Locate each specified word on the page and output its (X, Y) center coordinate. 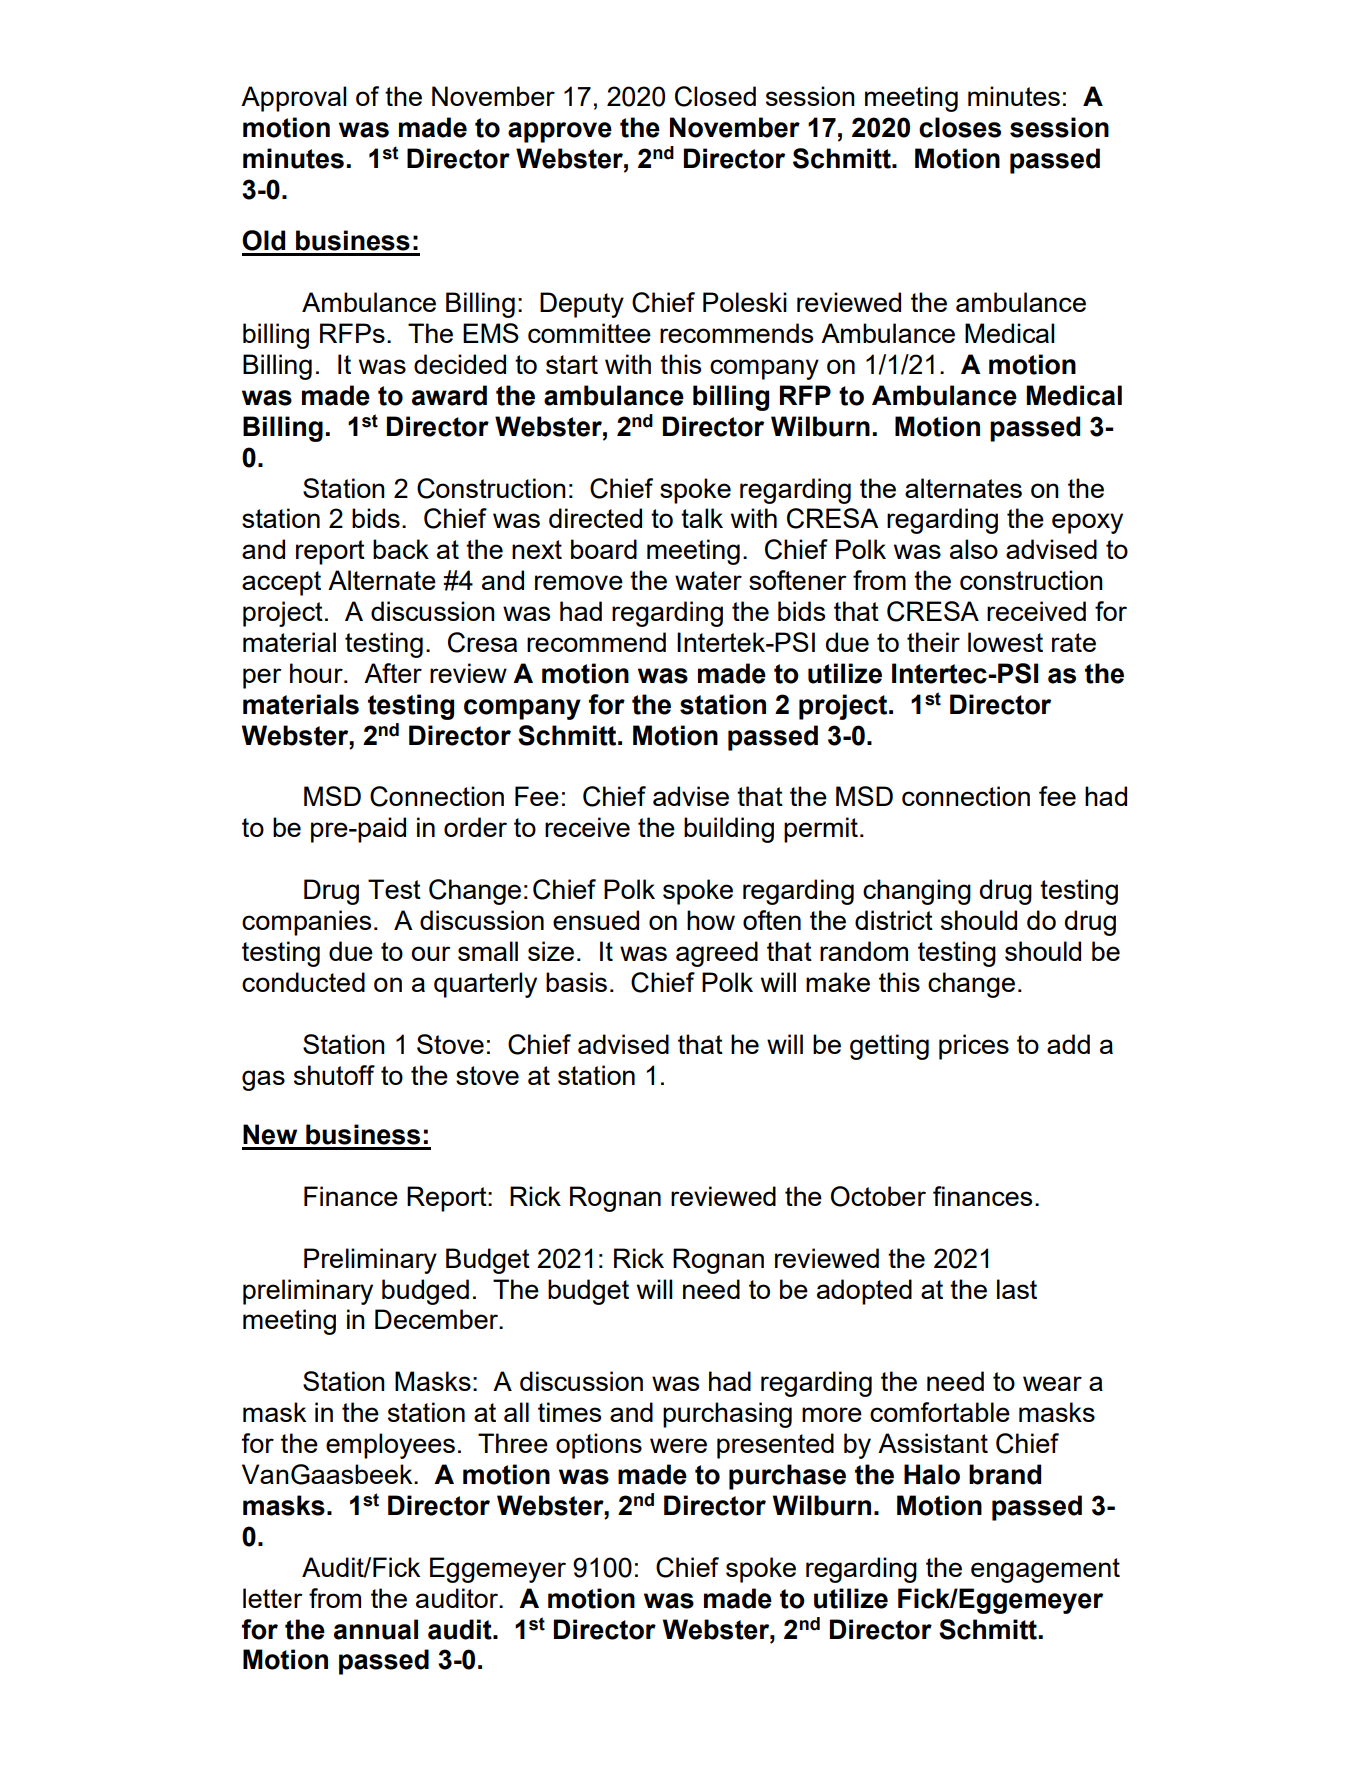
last (1017, 1289)
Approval (294, 99)
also (974, 549)
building (729, 830)
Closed (715, 96)
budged (425, 1292)
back (401, 549)
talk (702, 518)
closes (960, 127)
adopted (864, 1292)
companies (306, 923)
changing (917, 892)
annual (376, 1629)
